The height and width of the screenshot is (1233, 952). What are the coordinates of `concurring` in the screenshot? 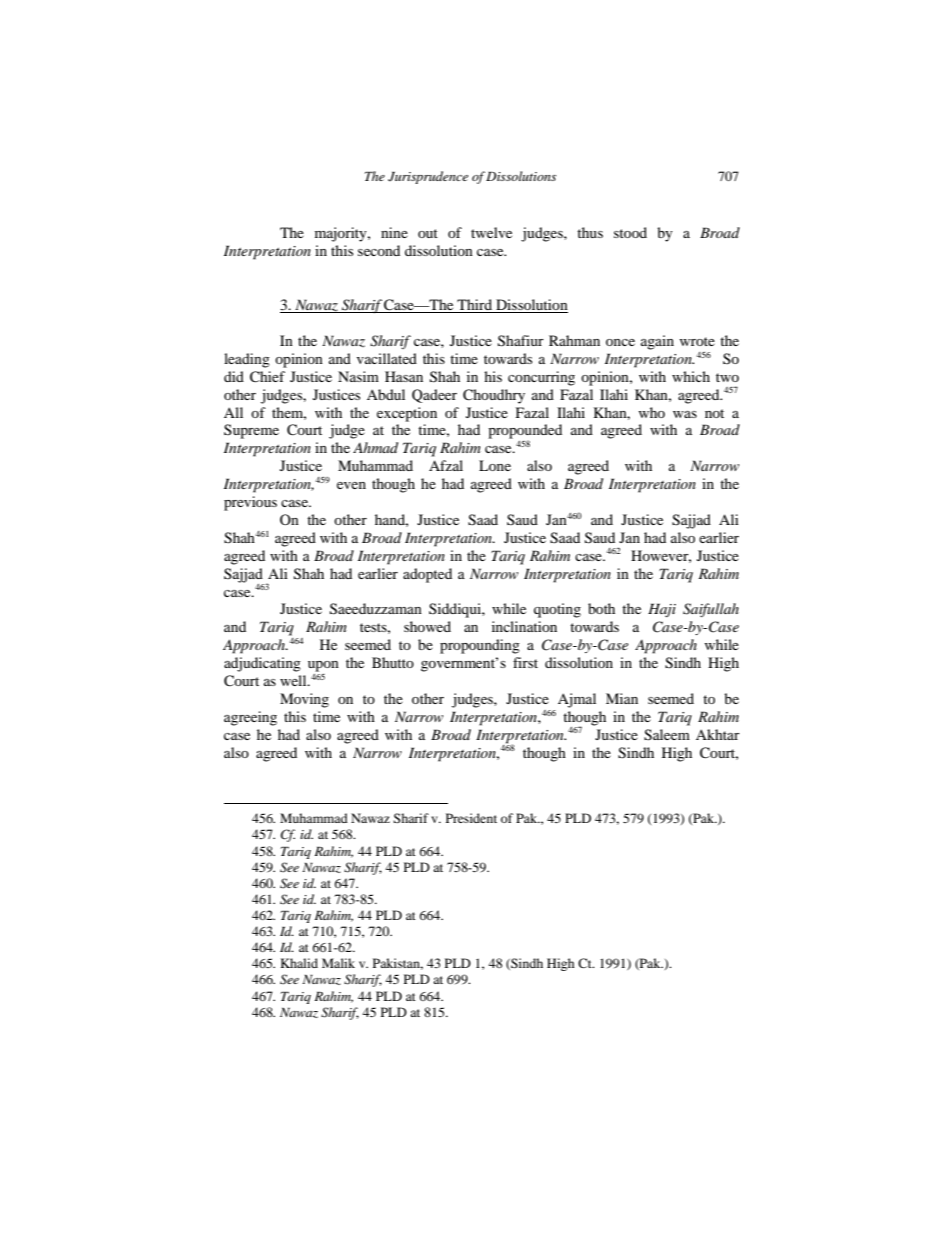 It's located at (541, 378).
